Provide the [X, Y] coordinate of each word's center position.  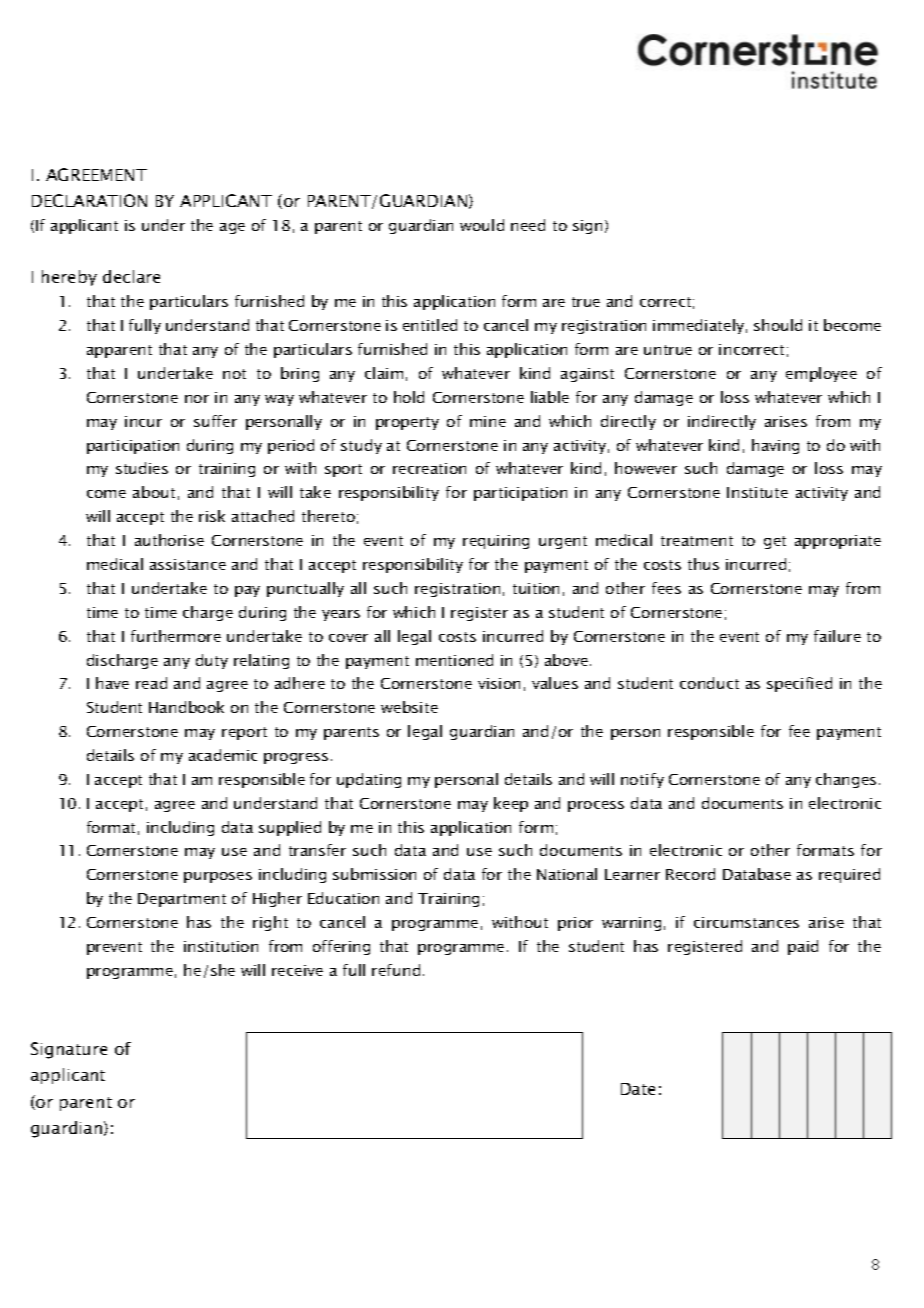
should [778, 325]
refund [396, 970]
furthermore [176, 636]
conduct [709, 683]
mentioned [454, 660]
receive [297, 970]
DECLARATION [89, 200]
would [482, 225]
